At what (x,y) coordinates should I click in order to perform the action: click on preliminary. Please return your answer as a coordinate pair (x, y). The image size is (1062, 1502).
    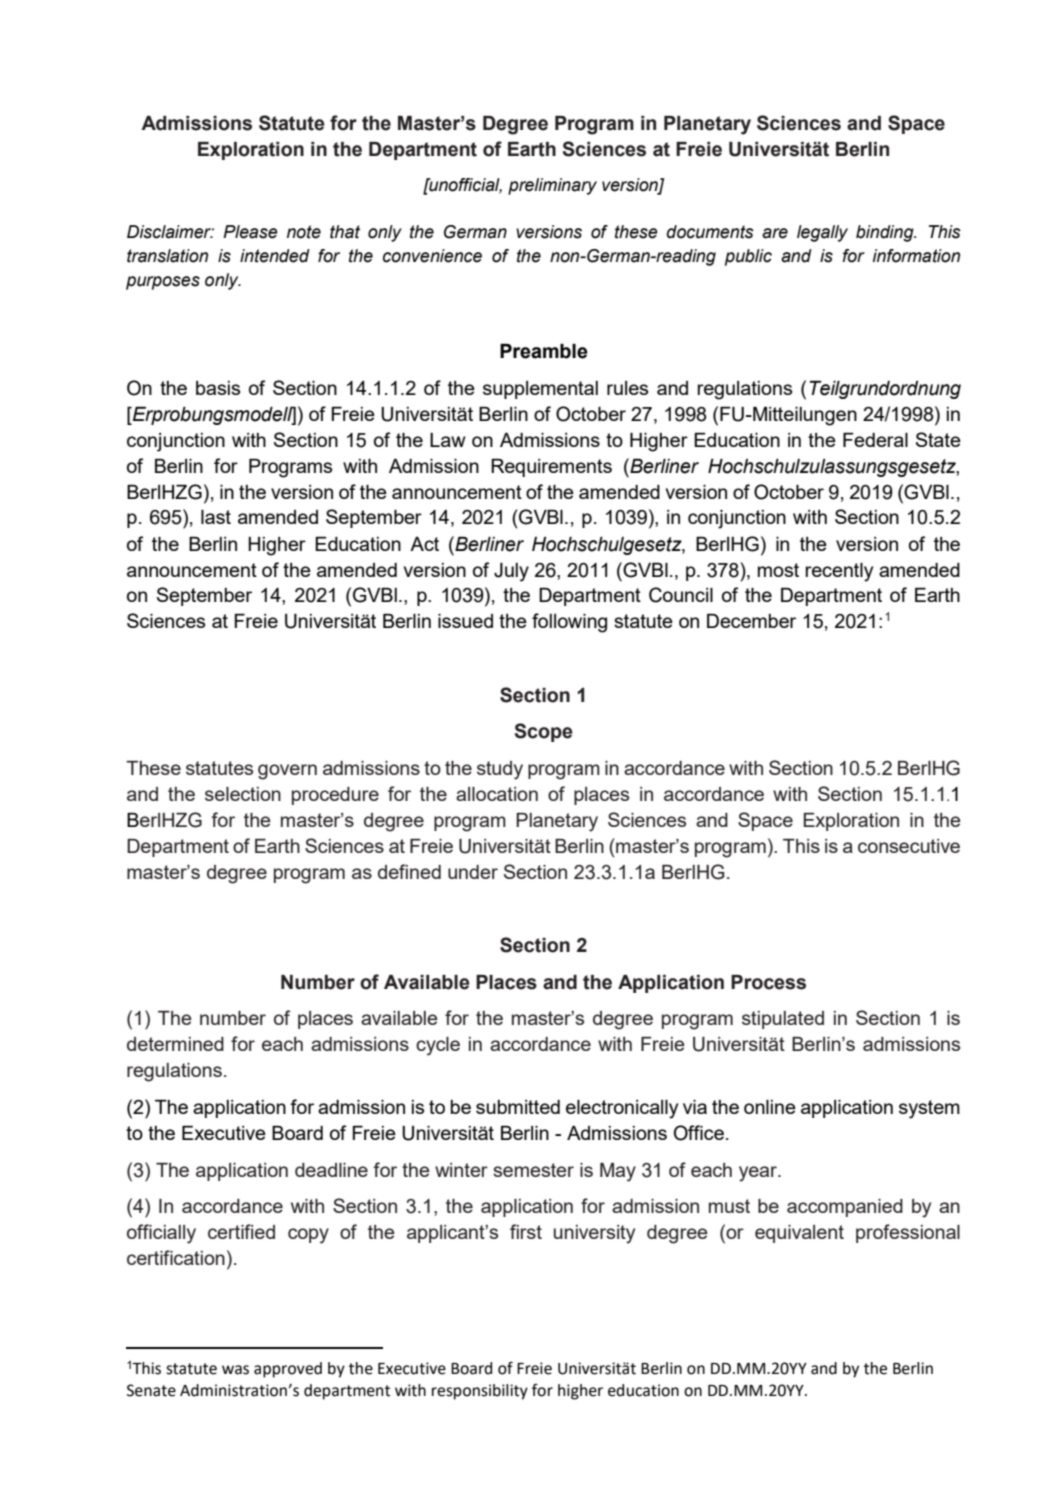
    Looking at the image, I should click on (552, 186).
